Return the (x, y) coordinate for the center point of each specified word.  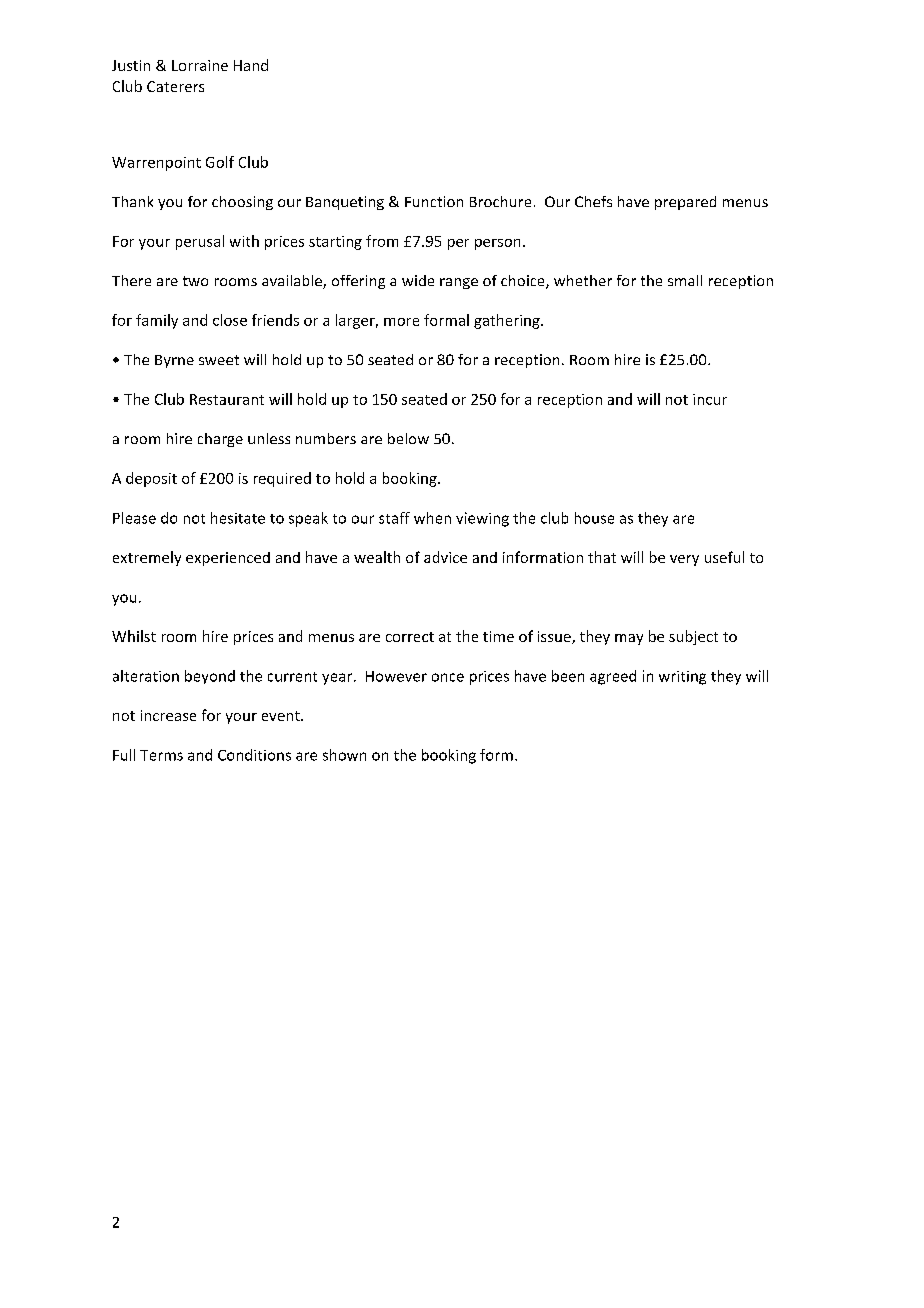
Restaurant (227, 399)
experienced (228, 559)
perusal (200, 242)
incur (710, 399)
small (685, 280)
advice (445, 557)
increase (168, 715)
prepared (685, 203)
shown (344, 755)
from (382, 241)
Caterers (175, 86)
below (408, 438)
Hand (251, 65)
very (684, 560)
